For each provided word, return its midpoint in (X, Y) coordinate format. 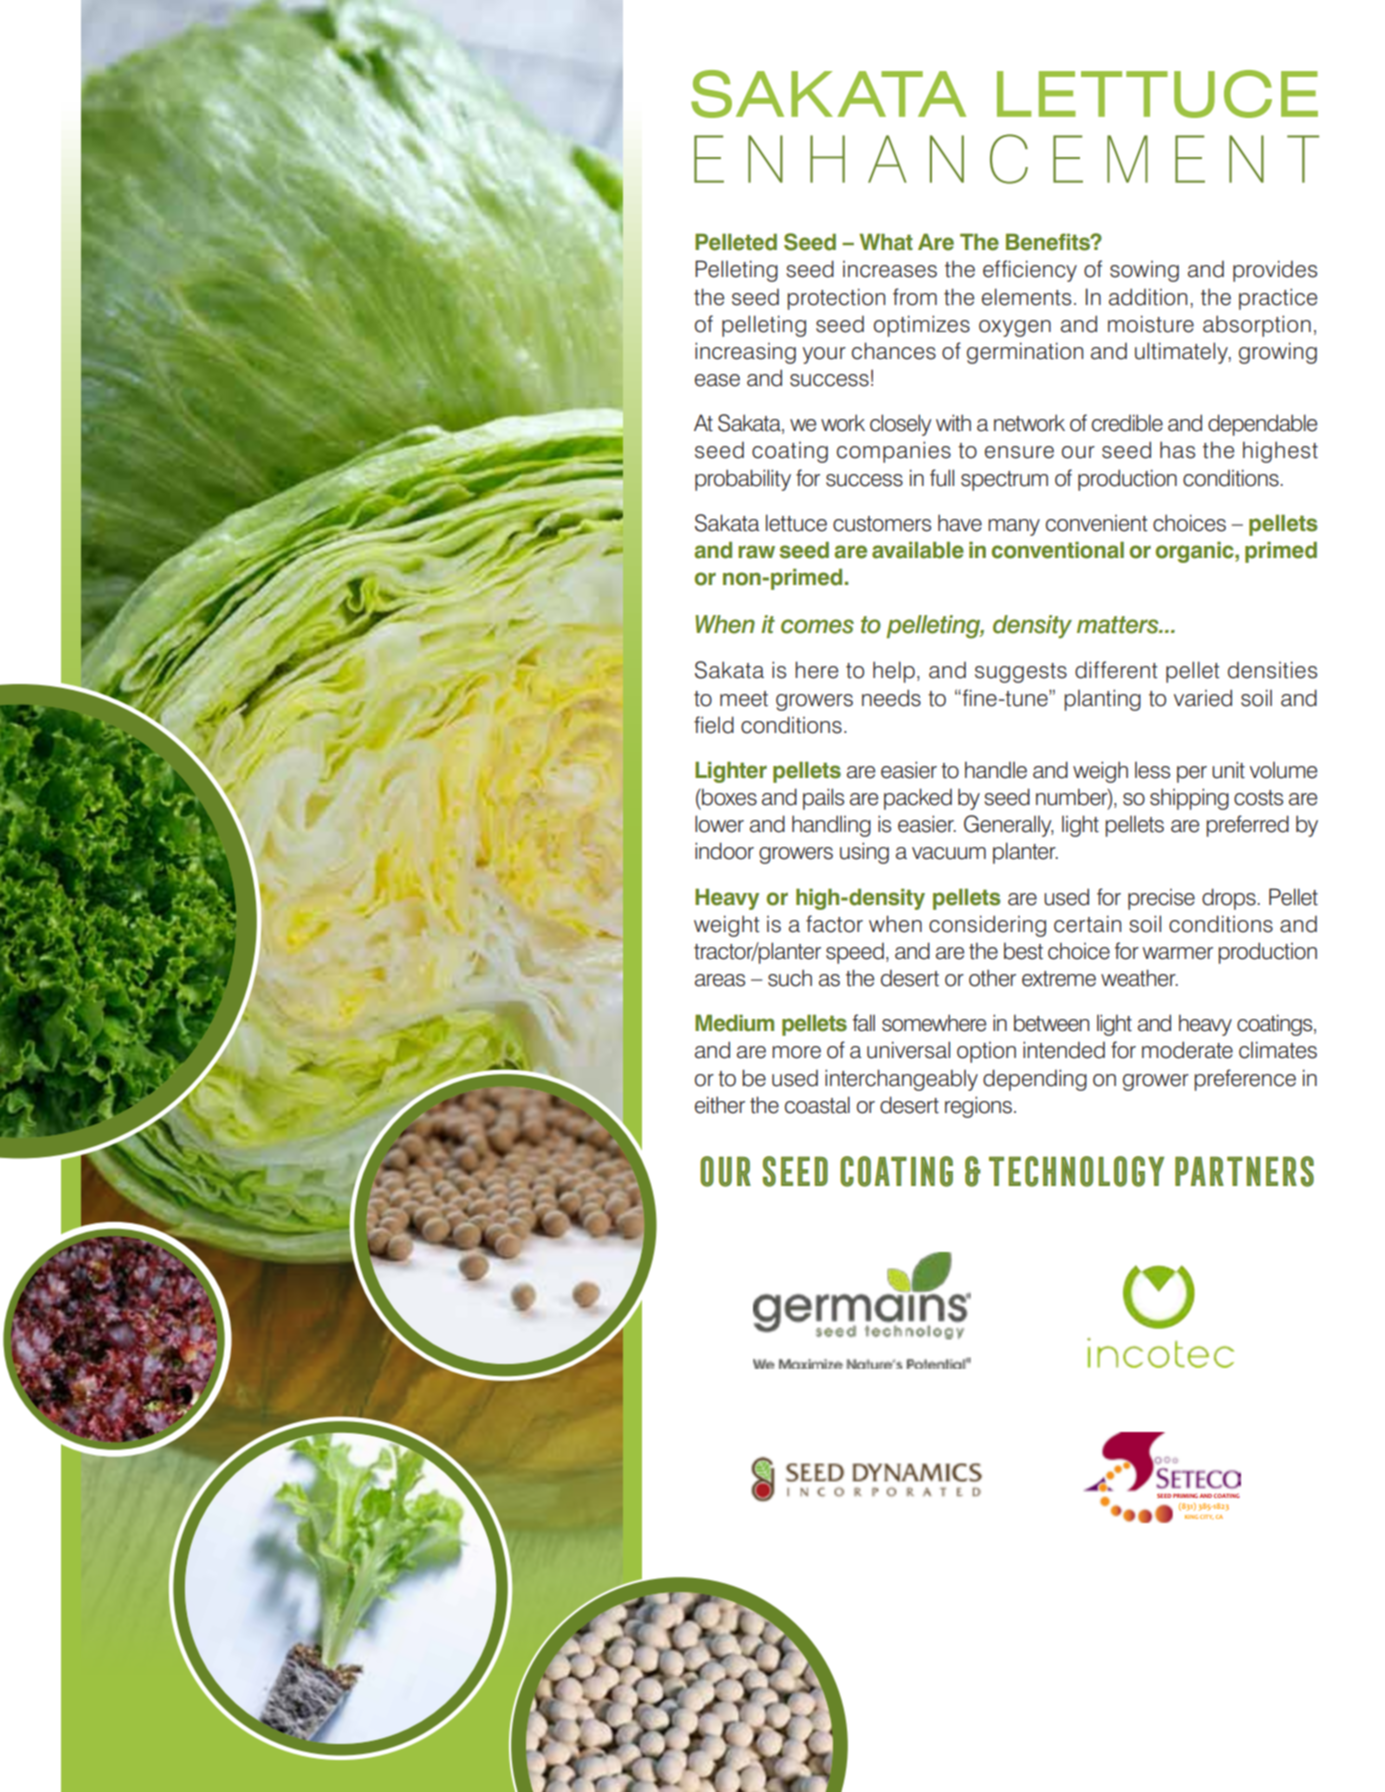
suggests (1021, 673)
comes (817, 626)
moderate (1187, 1050)
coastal (817, 1105)
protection (836, 299)
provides (1275, 271)
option (986, 1052)
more (796, 1052)
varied (1203, 698)
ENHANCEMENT (1006, 159)
